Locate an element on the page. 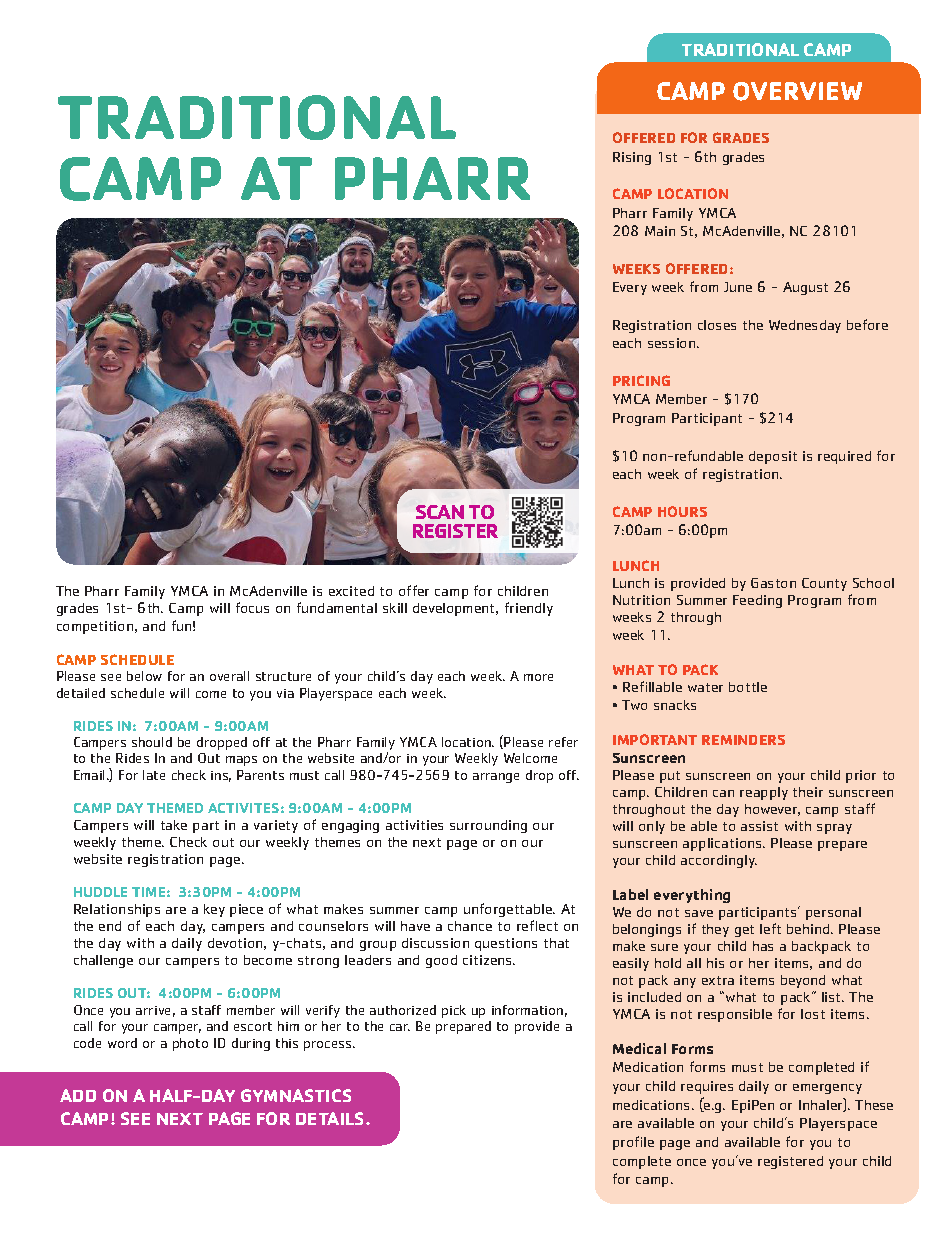  Main is located at coordinates (660, 231).
